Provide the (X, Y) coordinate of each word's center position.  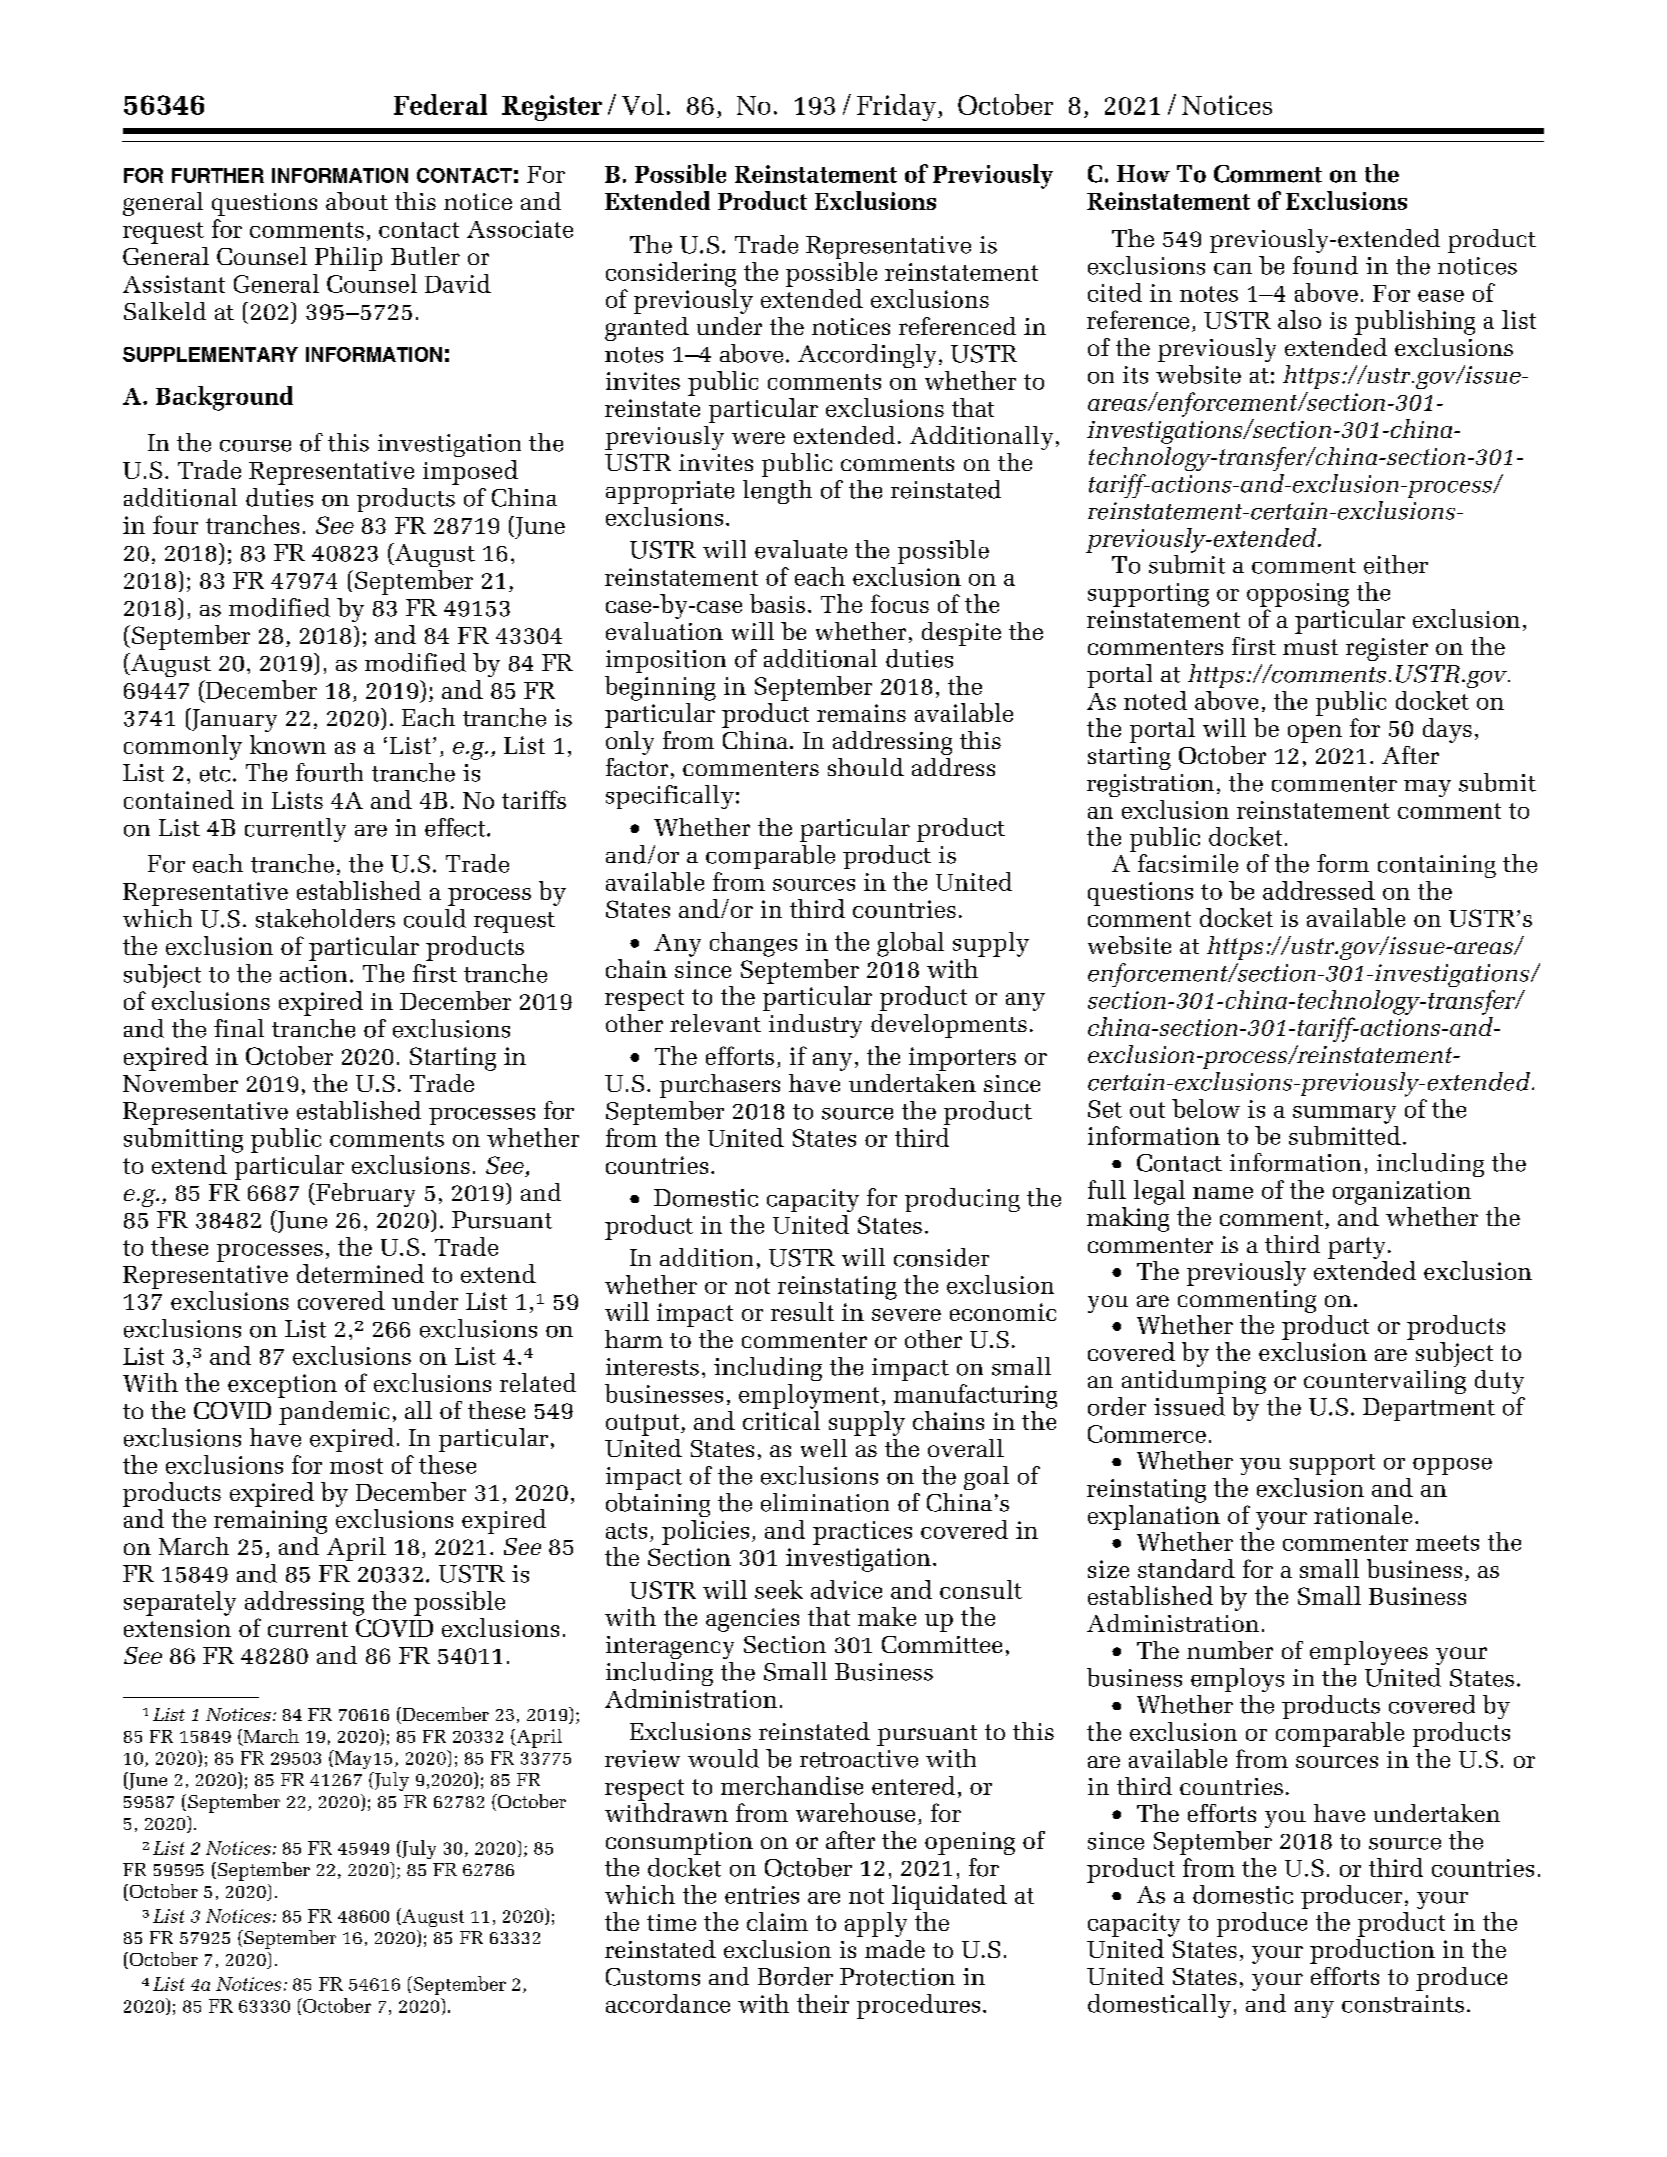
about (357, 201)
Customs (653, 1977)
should (866, 767)
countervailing (1385, 1382)
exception (282, 1386)
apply (876, 1924)
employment (809, 1396)
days (1447, 730)
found (1325, 265)
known (288, 744)
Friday (896, 107)
